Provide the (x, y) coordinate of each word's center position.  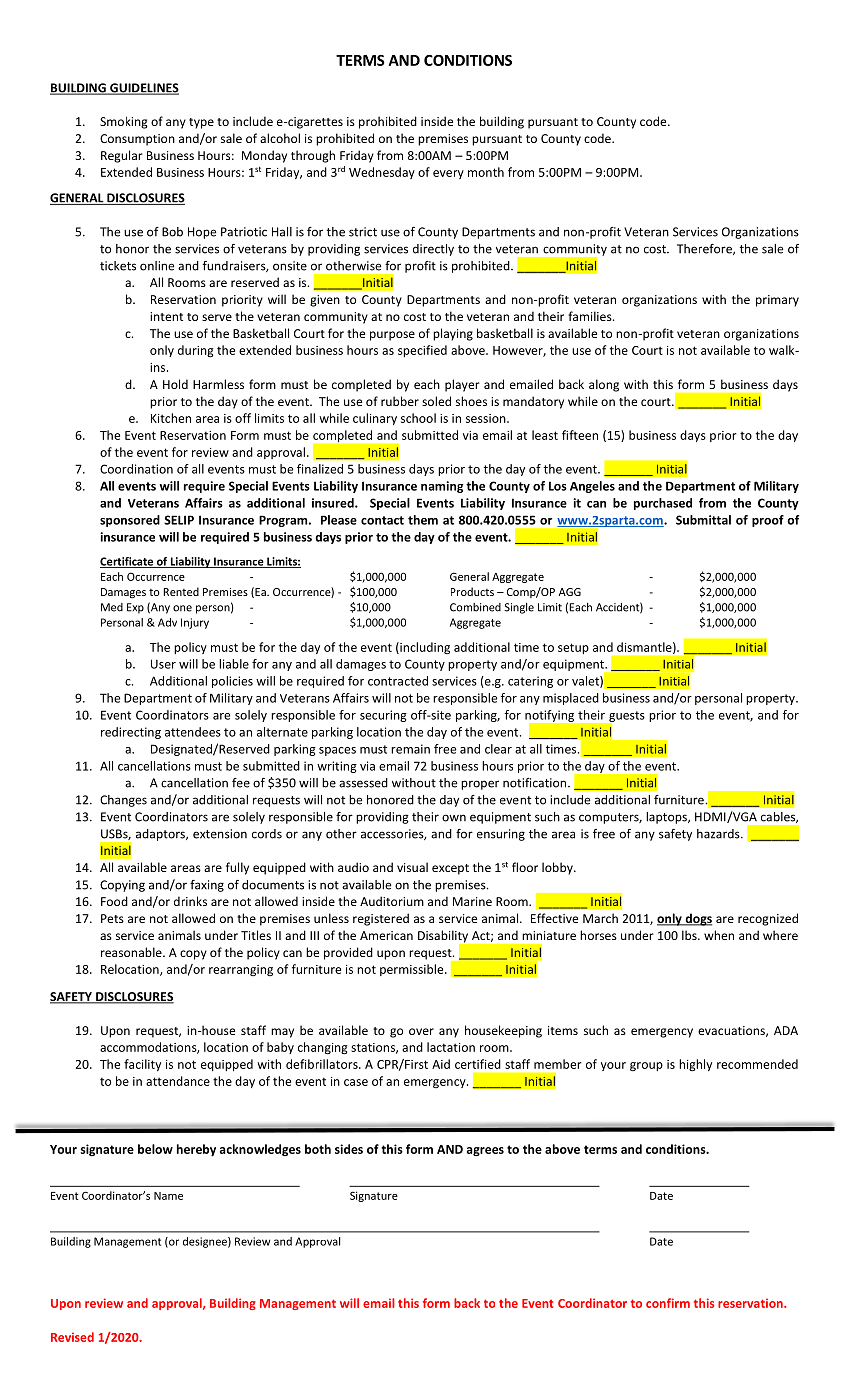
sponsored (130, 521)
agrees (485, 1151)
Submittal (703, 520)
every (448, 174)
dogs (697, 919)
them (423, 520)
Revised (72, 1337)
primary (777, 301)
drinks (190, 901)
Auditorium (392, 901)
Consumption (137, 140)
